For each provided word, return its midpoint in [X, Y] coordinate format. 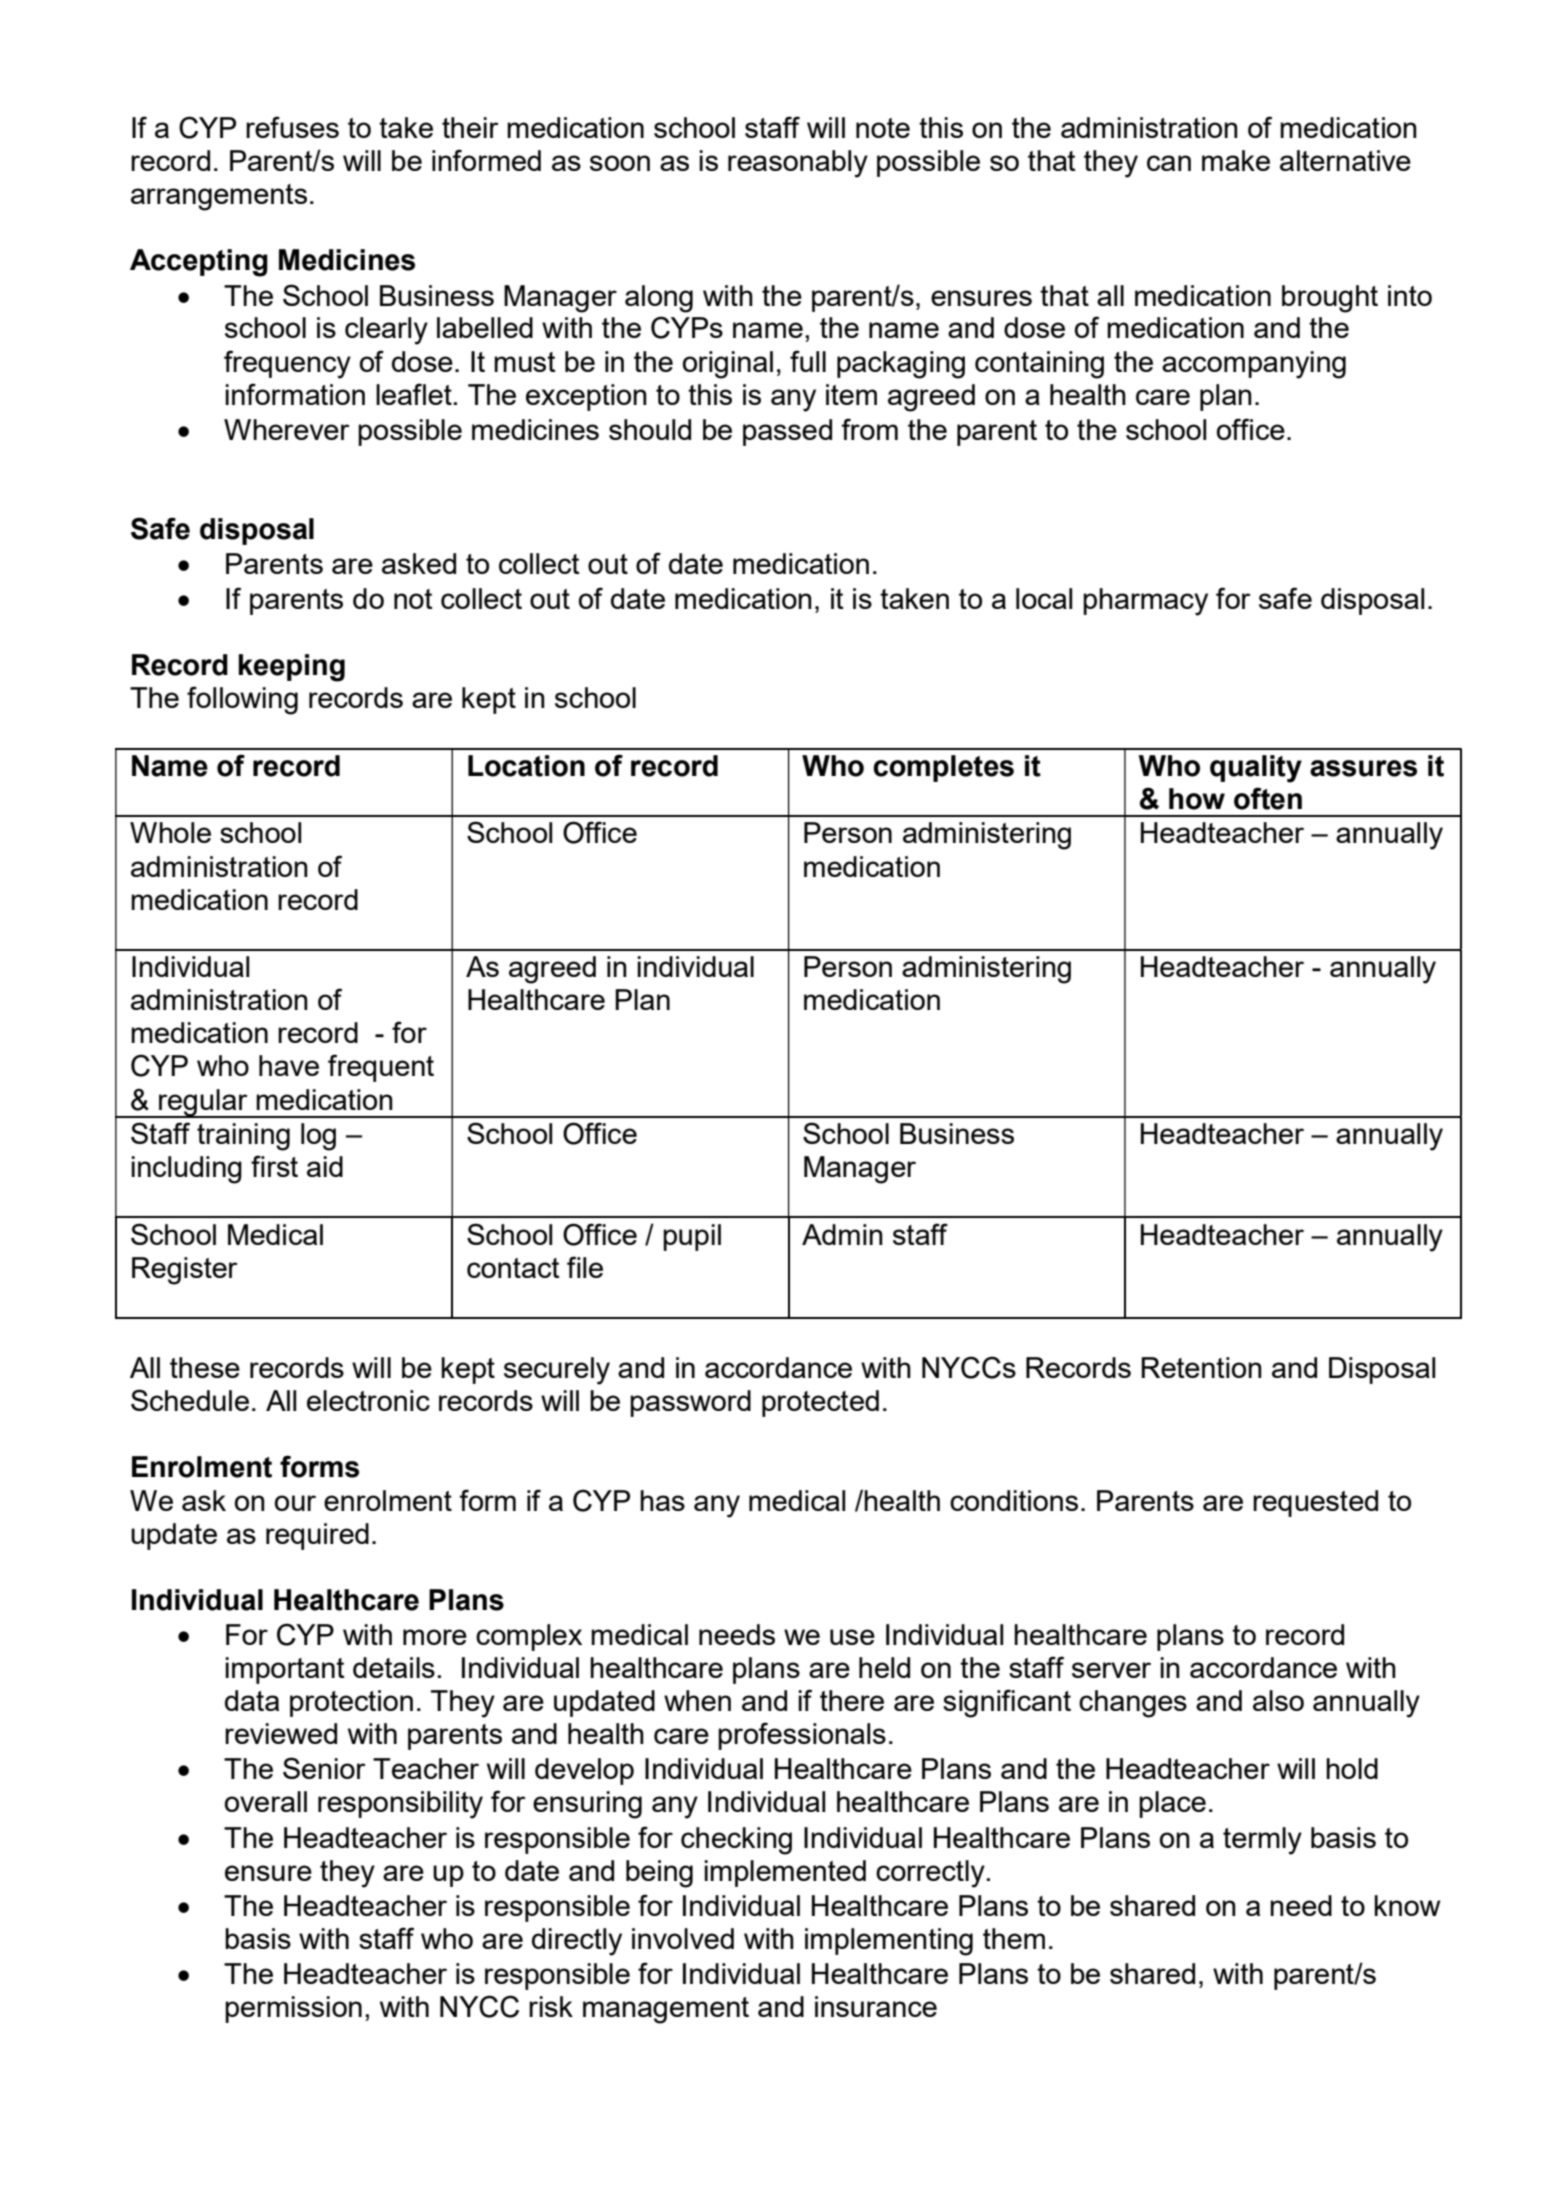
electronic [368, 1400]
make [1236, 160]
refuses [292, 127]
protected [820, 1403]
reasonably [798, 164]
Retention [1201, 1367]
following [242, 700]
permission [293, 2009]
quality [1256, 769]
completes [943, 768]
